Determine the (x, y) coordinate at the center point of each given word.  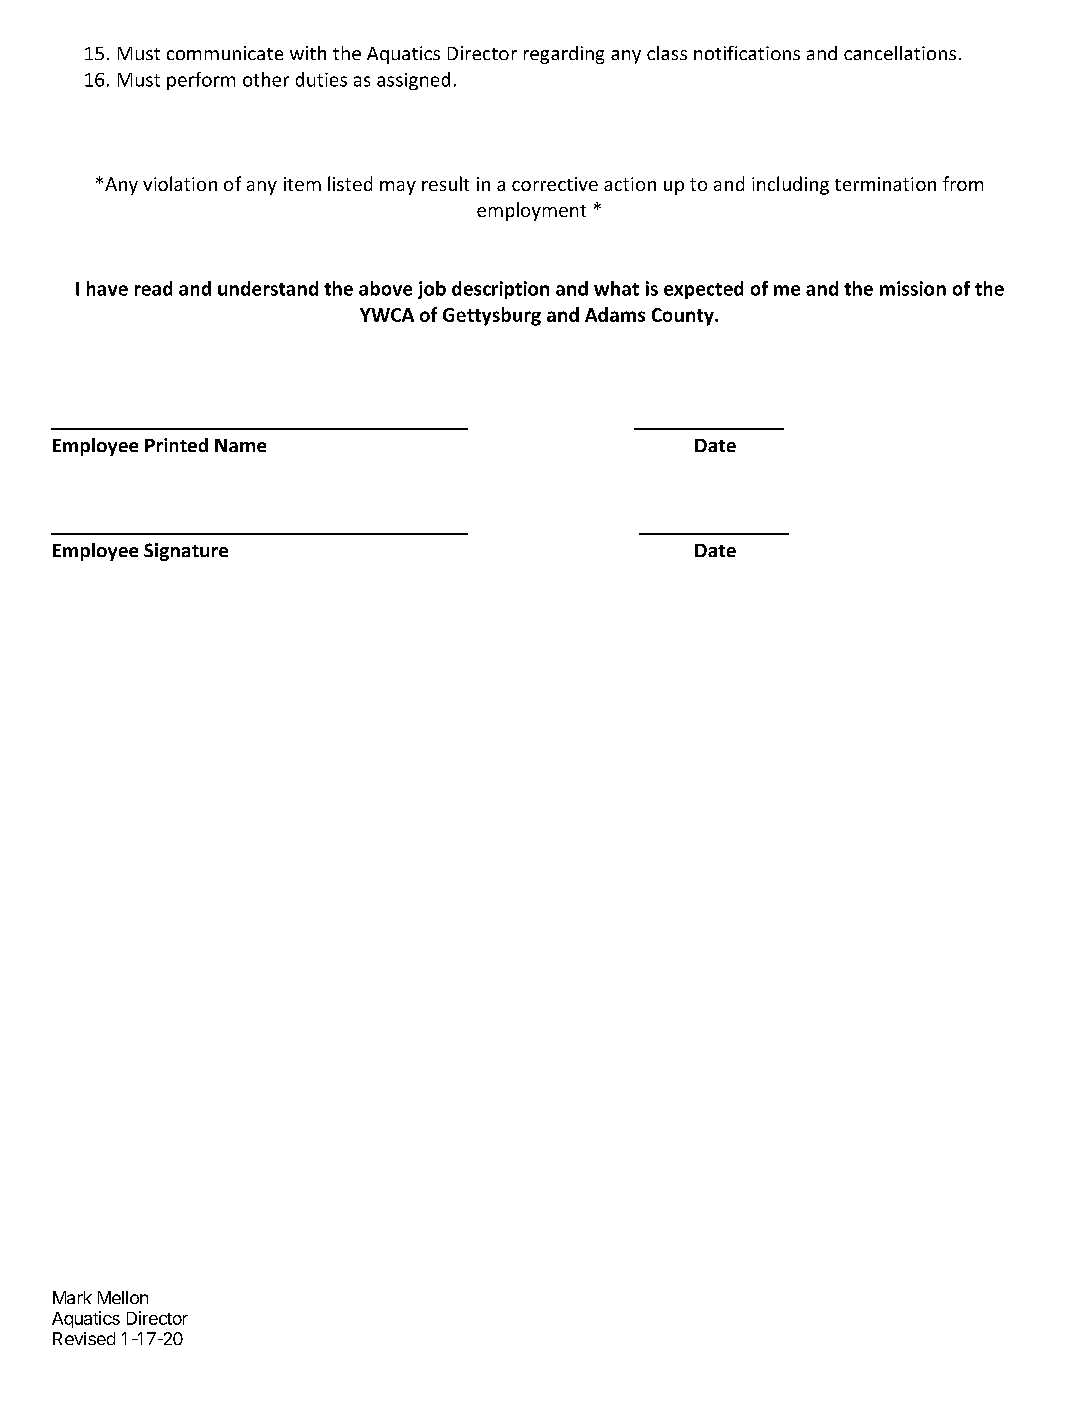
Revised (84, 1338)
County (684, 317)
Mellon (123, 1297)
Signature (186, 552)
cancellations (900, 53)
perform (201, 81)
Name (240, 445)
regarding (564, 55)
